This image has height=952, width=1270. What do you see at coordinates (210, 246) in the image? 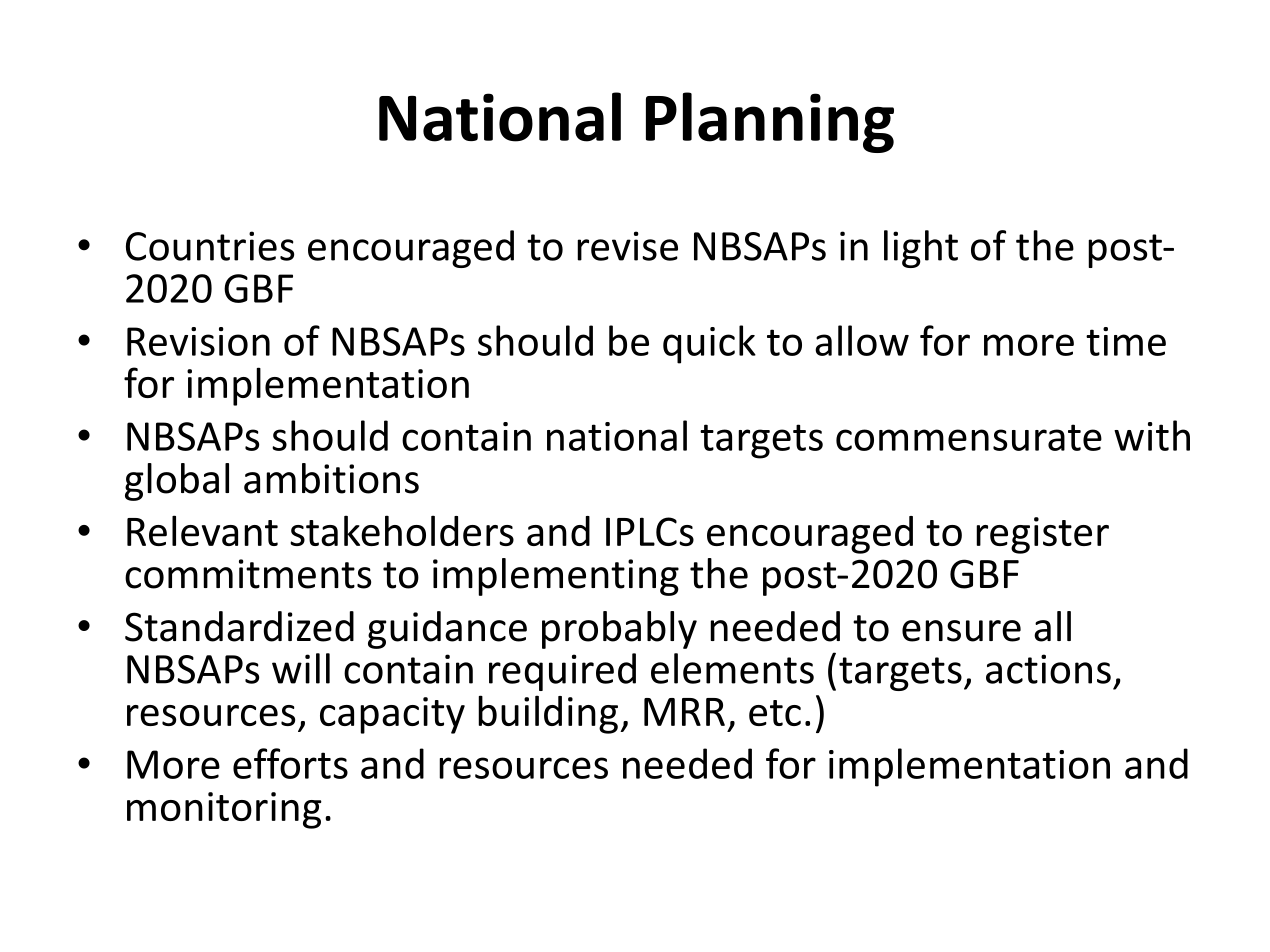
I see `Countries` at bounding box center [210, 246].
